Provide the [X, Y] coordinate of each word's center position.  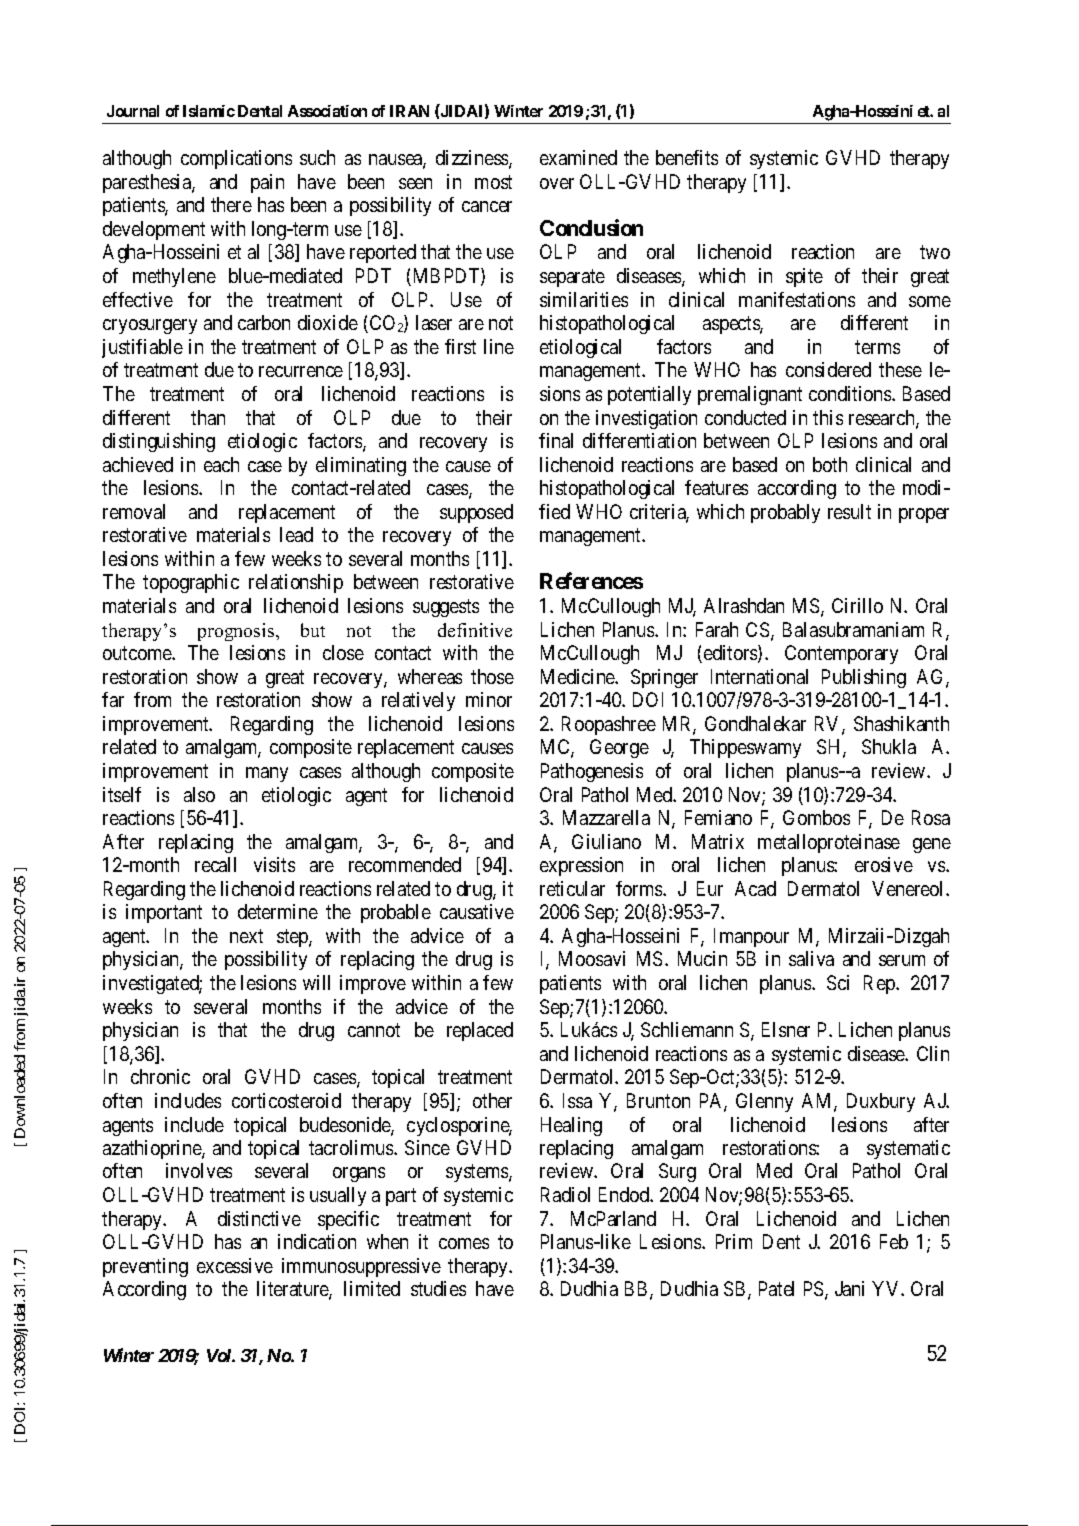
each [221, 464]
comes [464, 1243]
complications [236, 159]
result [849, 511]
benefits [687, 157]
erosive [884, 864]
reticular [572, 888]
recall [215, 864]
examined [578, 157]
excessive [235, 1265]
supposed [476, 513]
